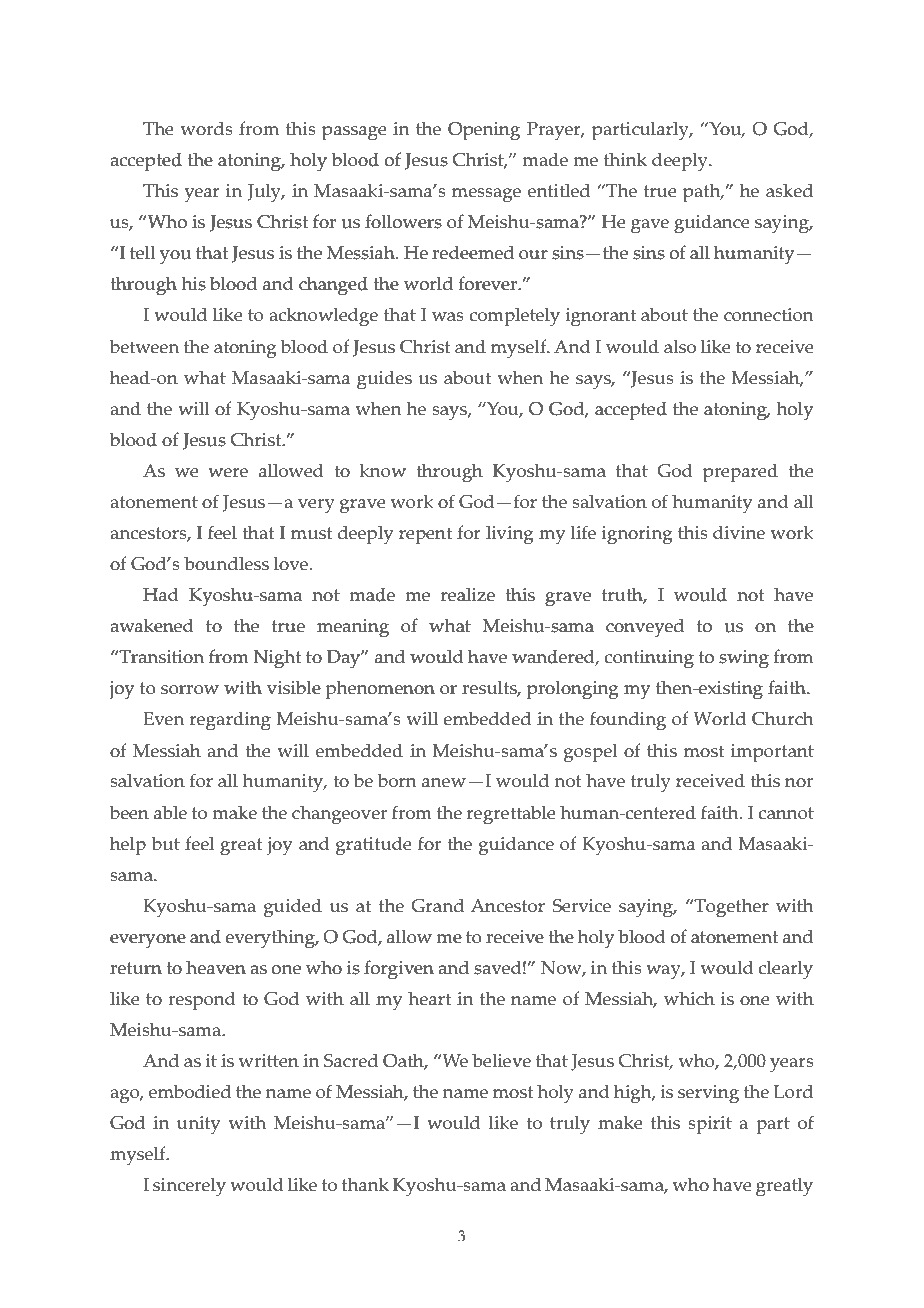 This page has width=924, height=1308. Describe the element at coordinates (740, 473) in the page. I see `prepared` at that location.
